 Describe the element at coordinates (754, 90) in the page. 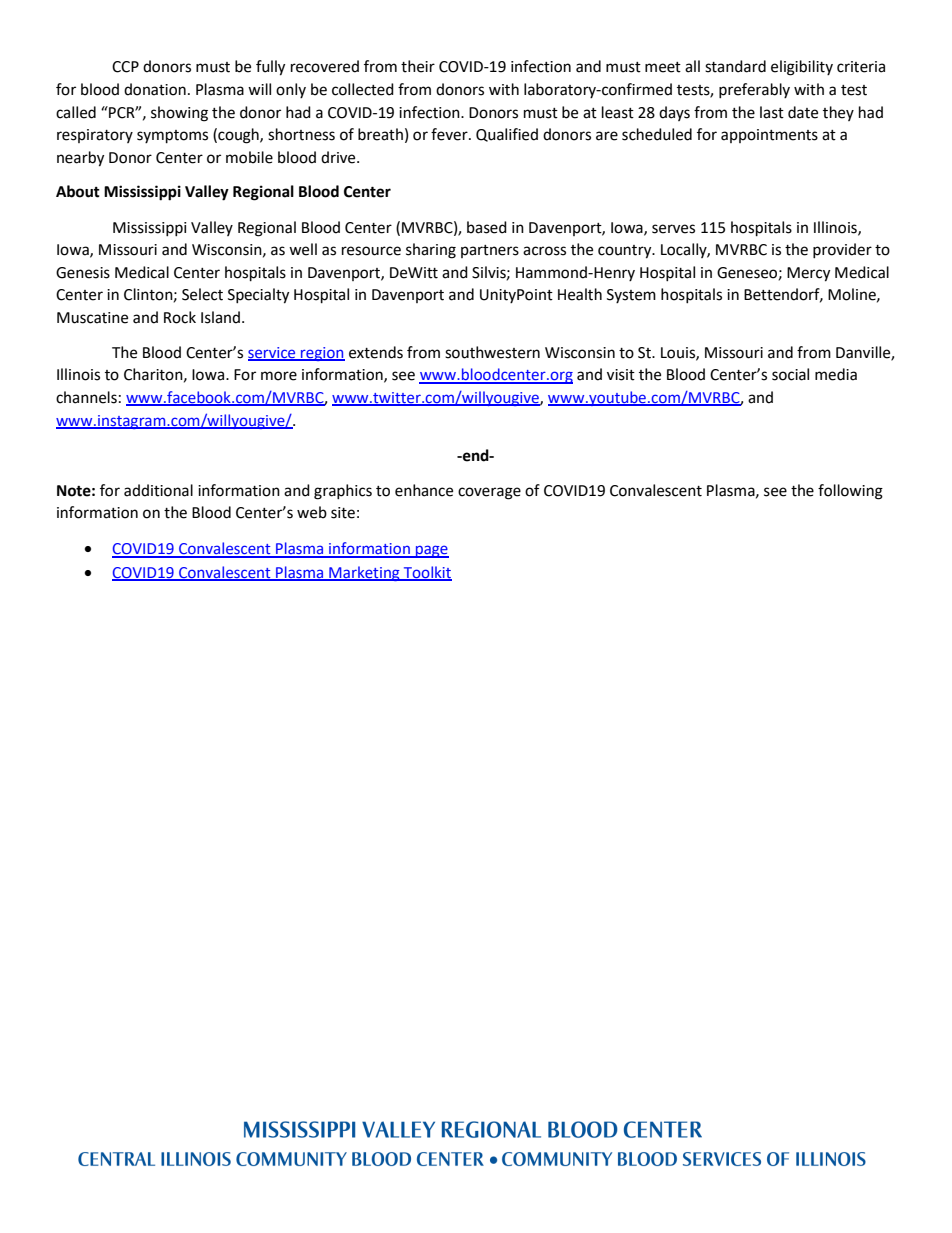

I see `preferably` at that location.
